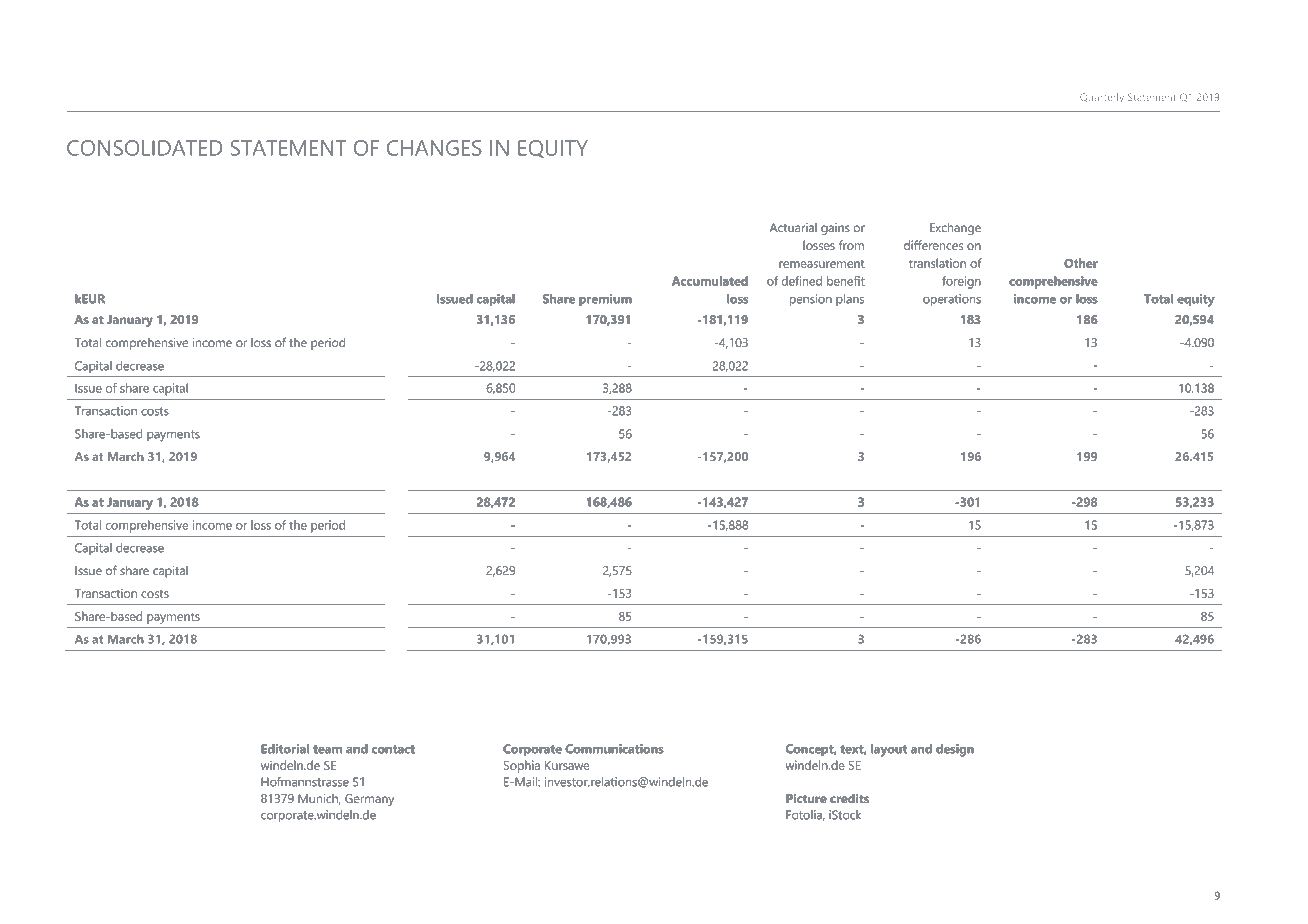 The width and height of the image is (1308, 924). I want to click on Sophia, so click(521, 766).
